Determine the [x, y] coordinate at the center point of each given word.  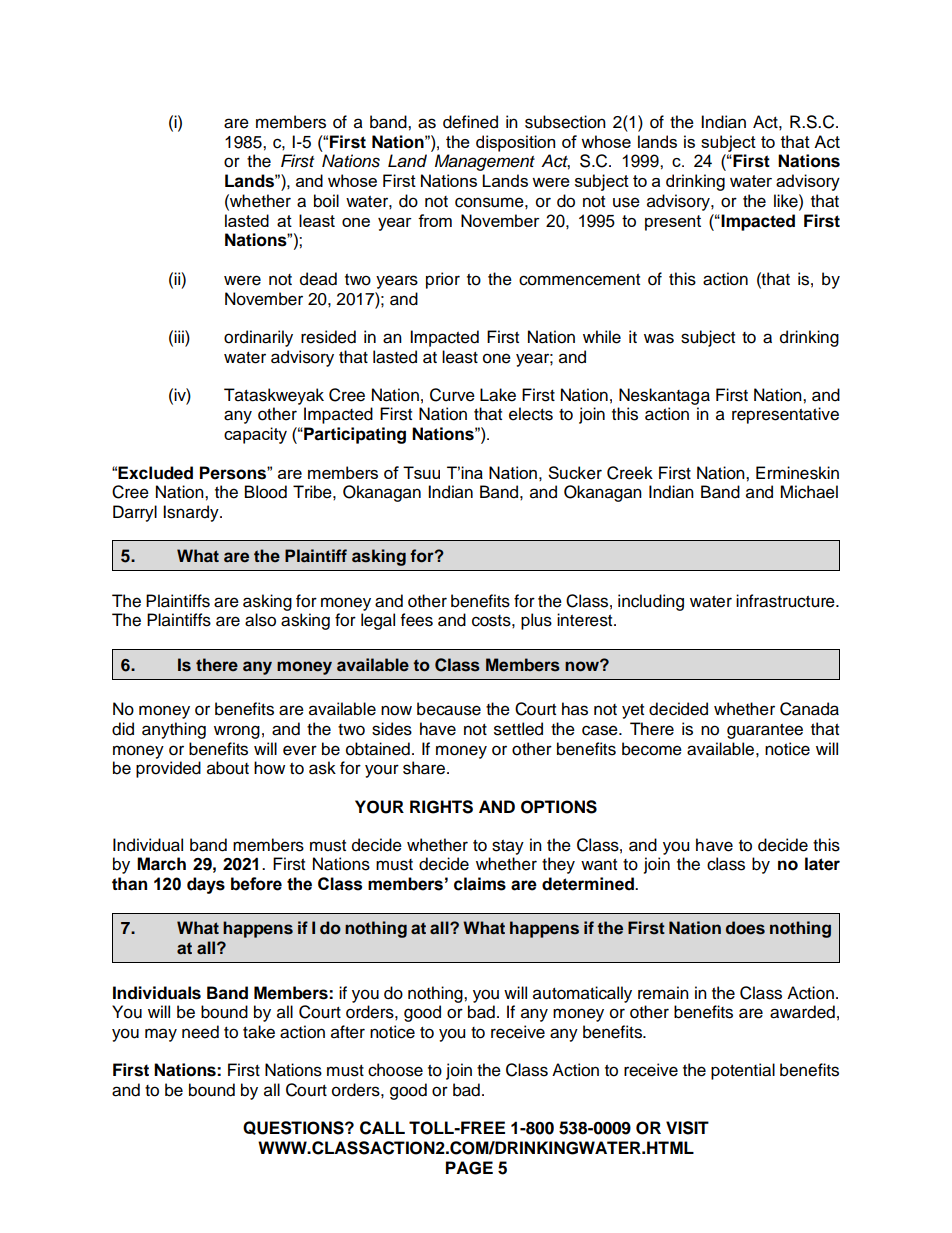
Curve [452, 395]
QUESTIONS [294, 1128]
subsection [565, 122]
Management [485, 162]
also [260, 620]
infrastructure [786, 601]
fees [417, 620]
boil [326, 201]
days [206, 885]
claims [480, 884]
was [659, 338]
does [745, 928]
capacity [255, 435]
